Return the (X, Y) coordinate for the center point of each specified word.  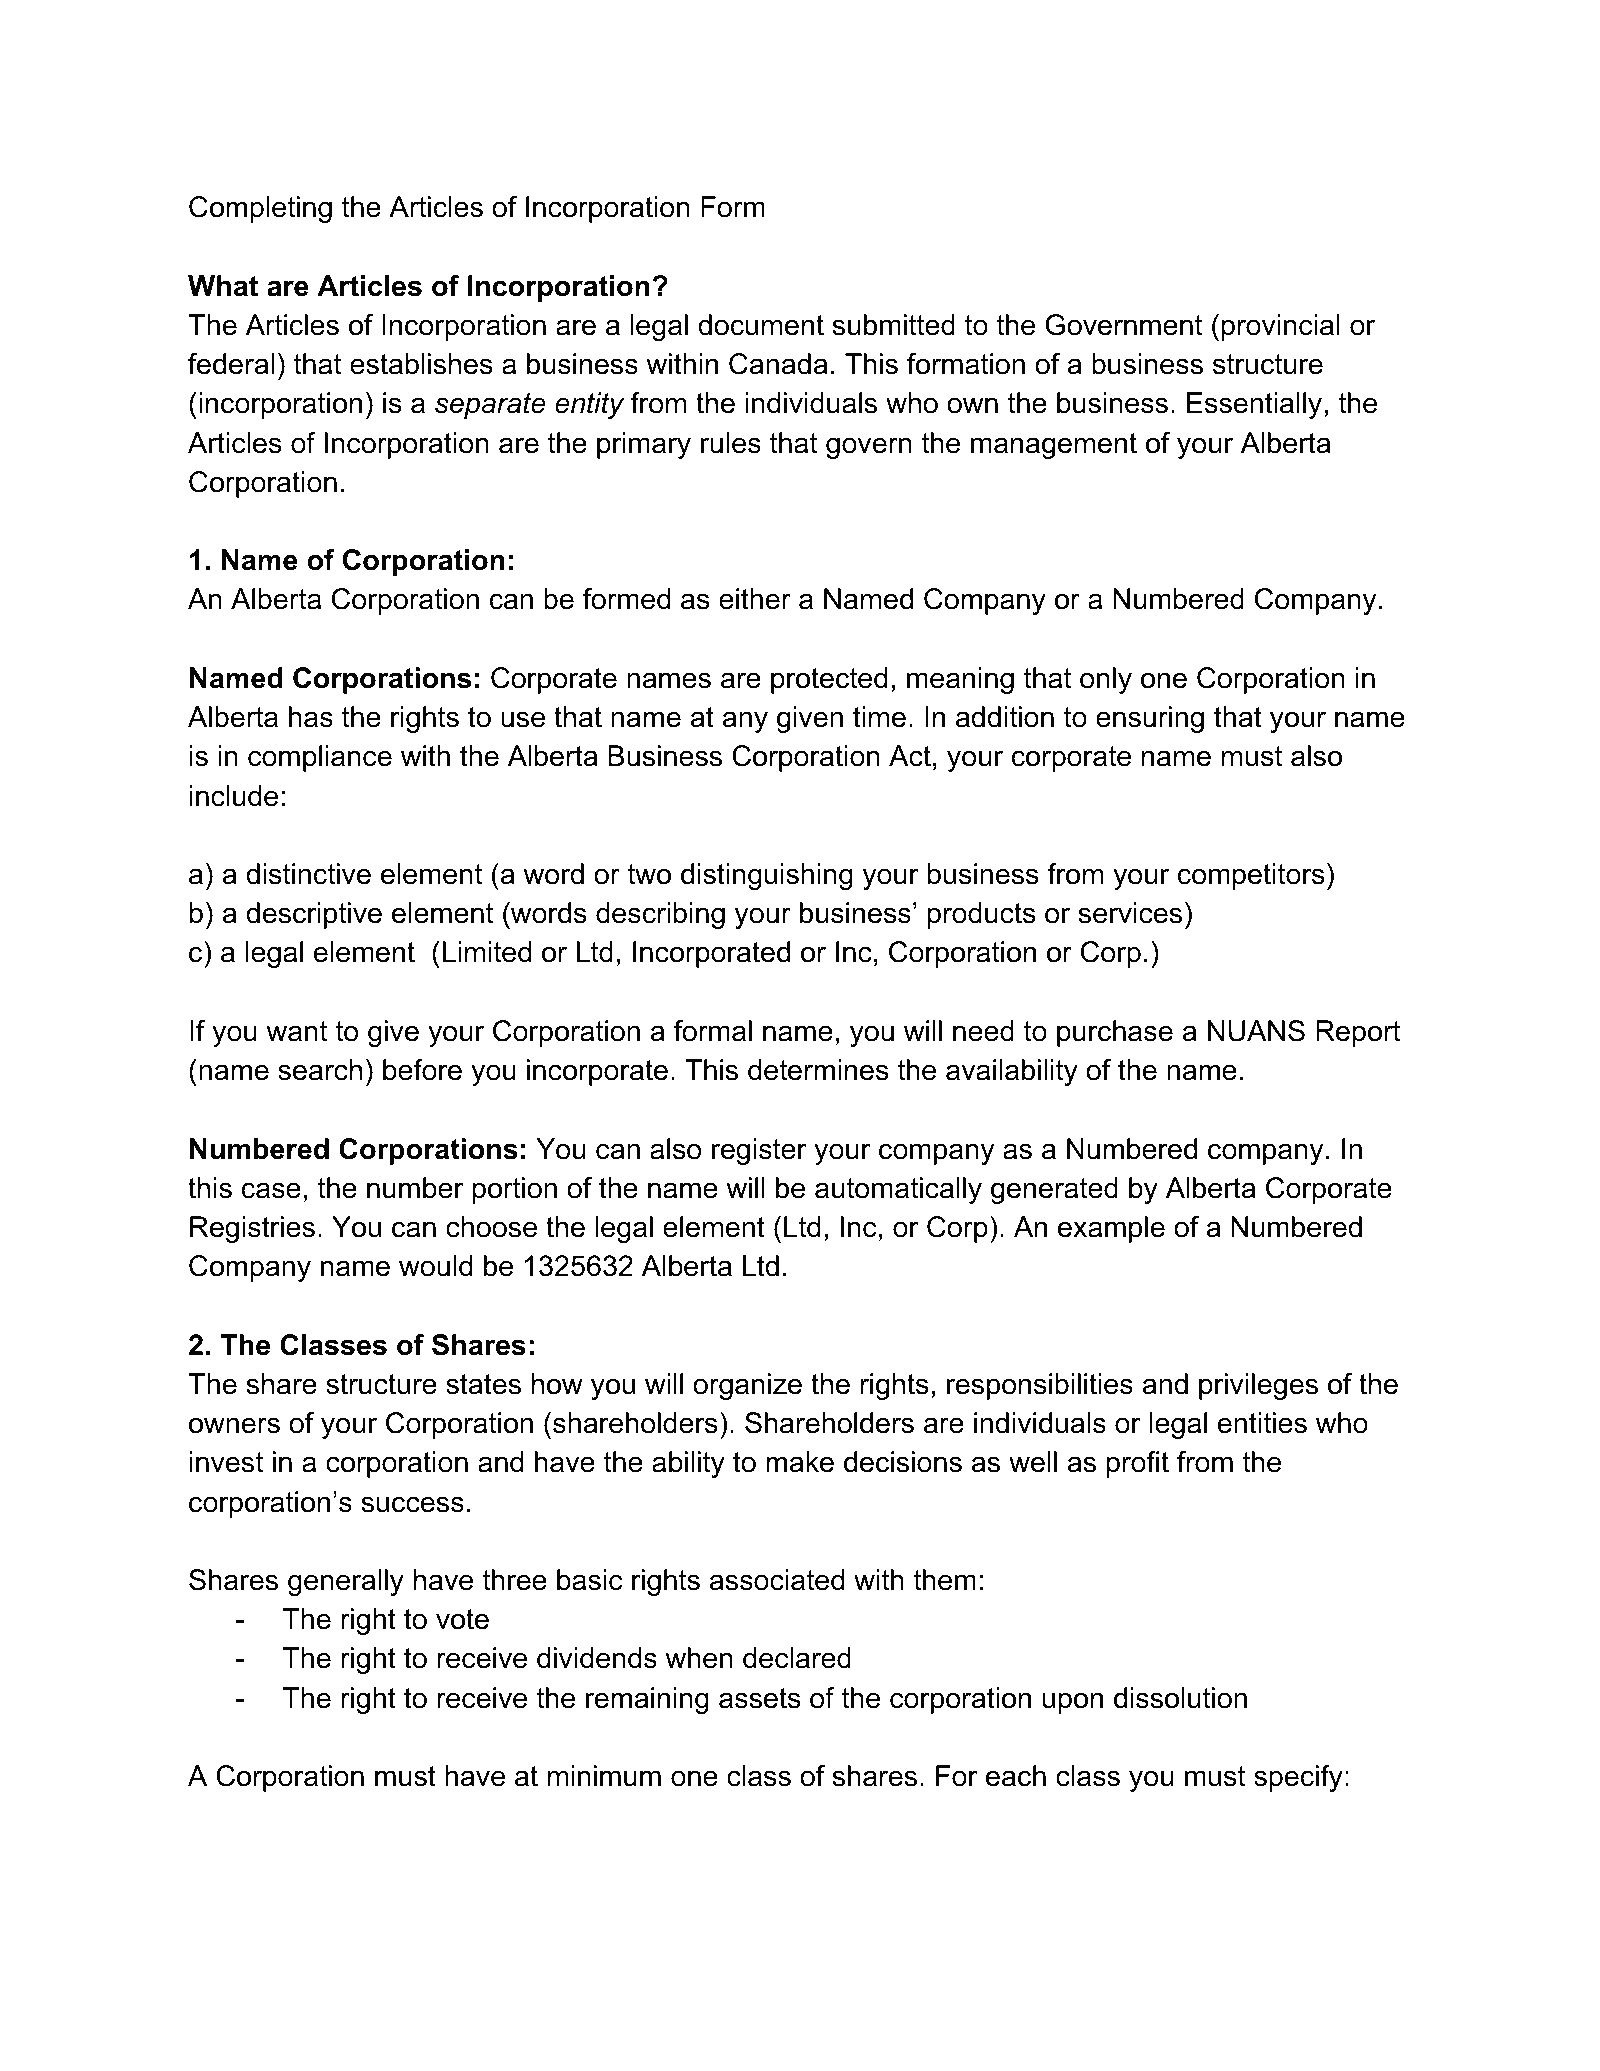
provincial (1281, 327)
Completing (260, 209)
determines (818, 1070)
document (761, 325)
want (296, 1031)
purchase (1115, 1033)
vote (462, 1619)
